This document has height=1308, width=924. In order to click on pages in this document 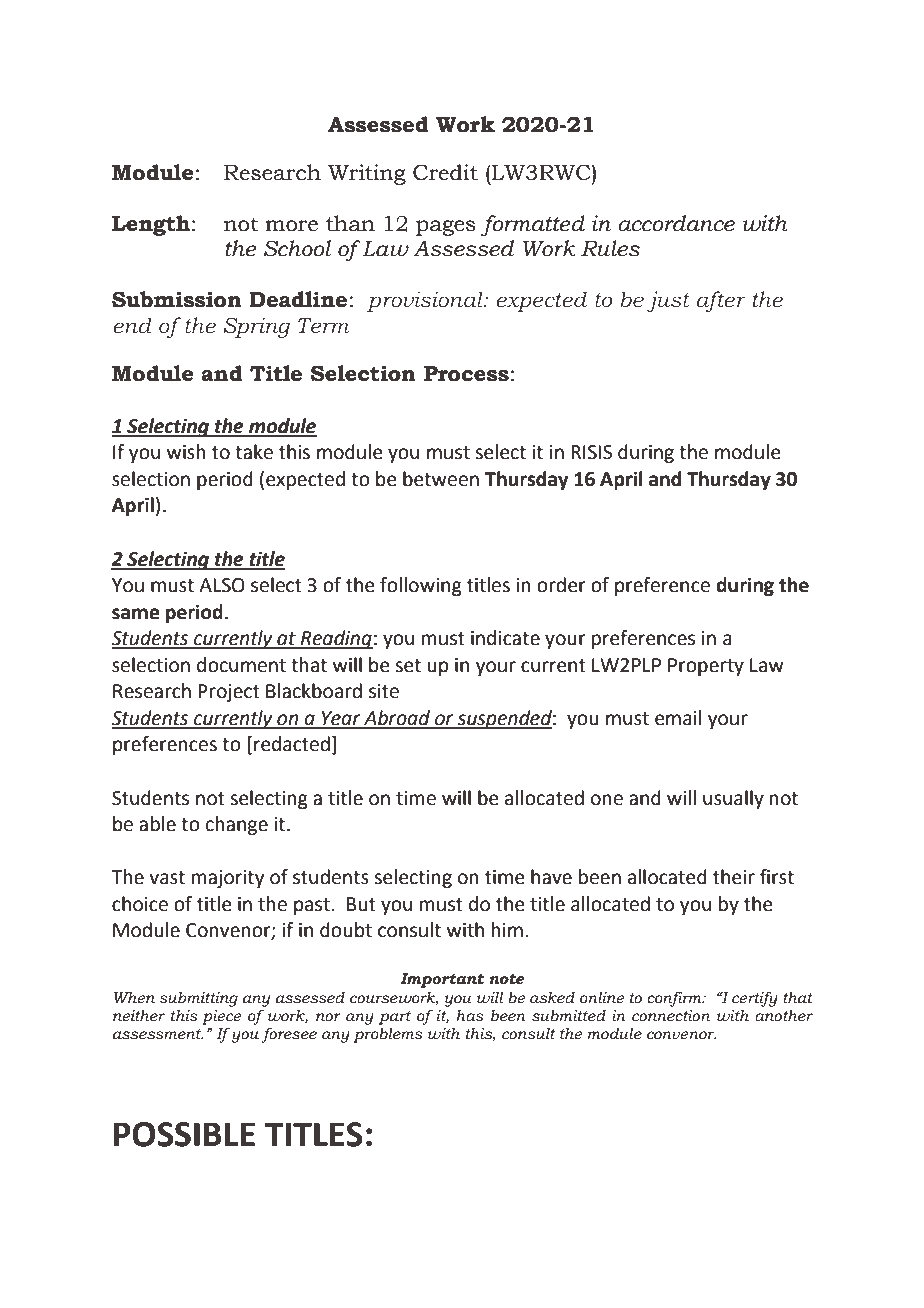, I will do `click(446, 228)`.
